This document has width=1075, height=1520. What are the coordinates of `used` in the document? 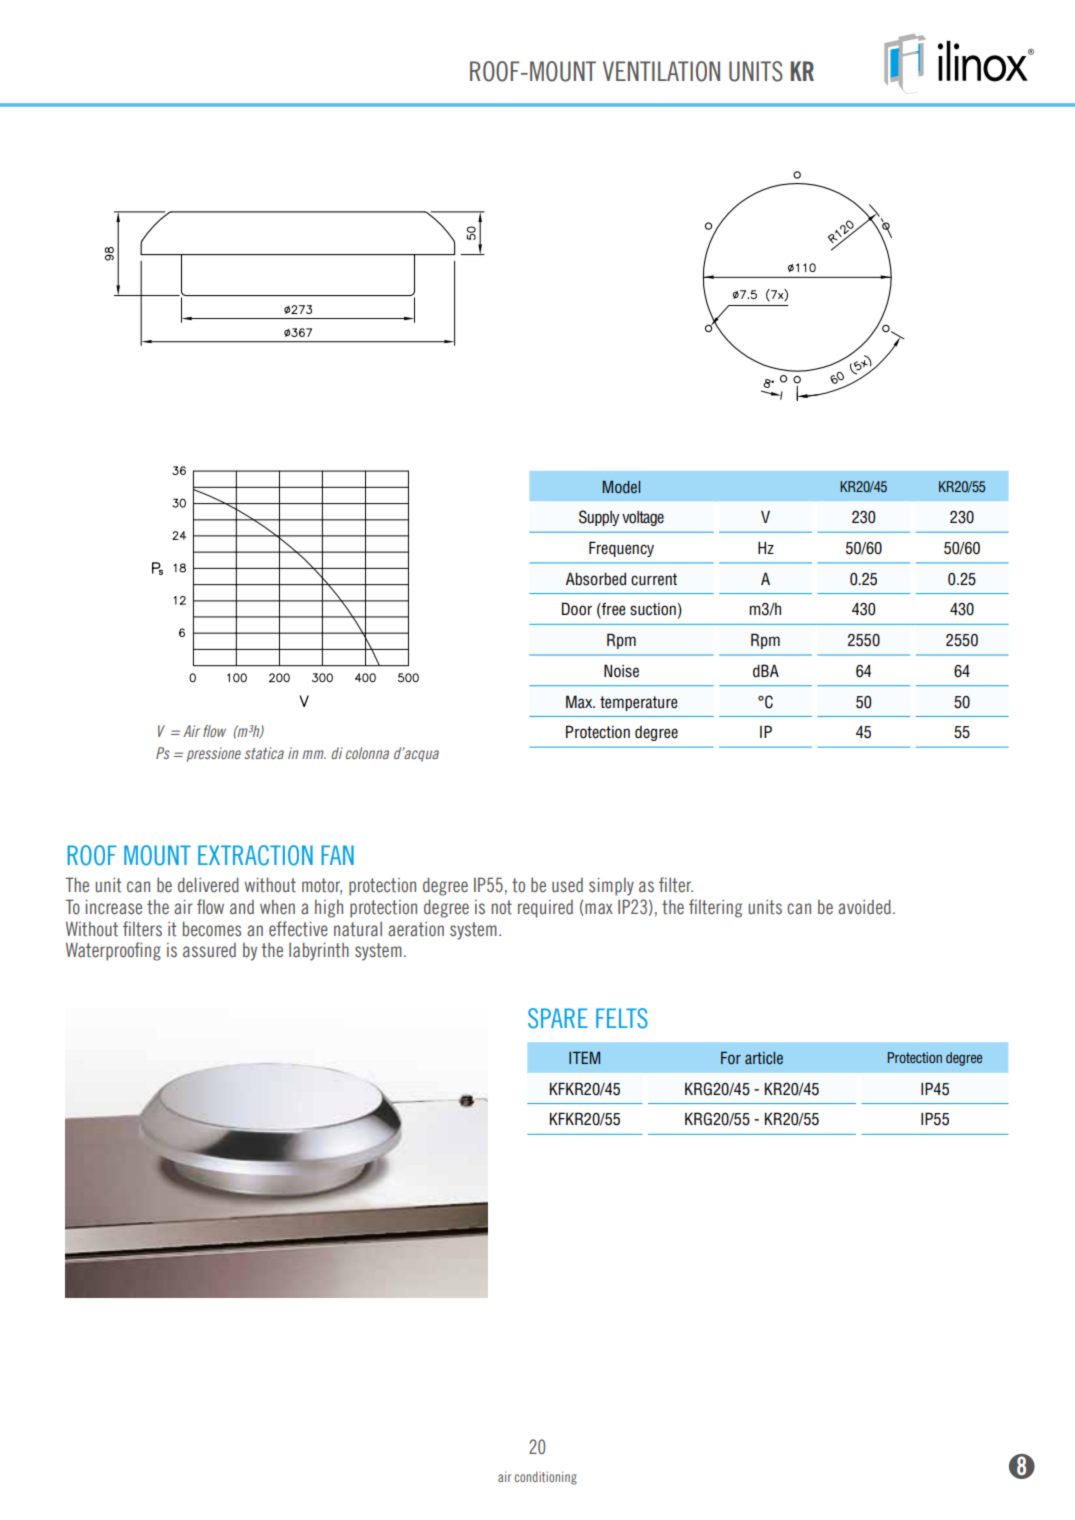 It's located at (567, 885).
